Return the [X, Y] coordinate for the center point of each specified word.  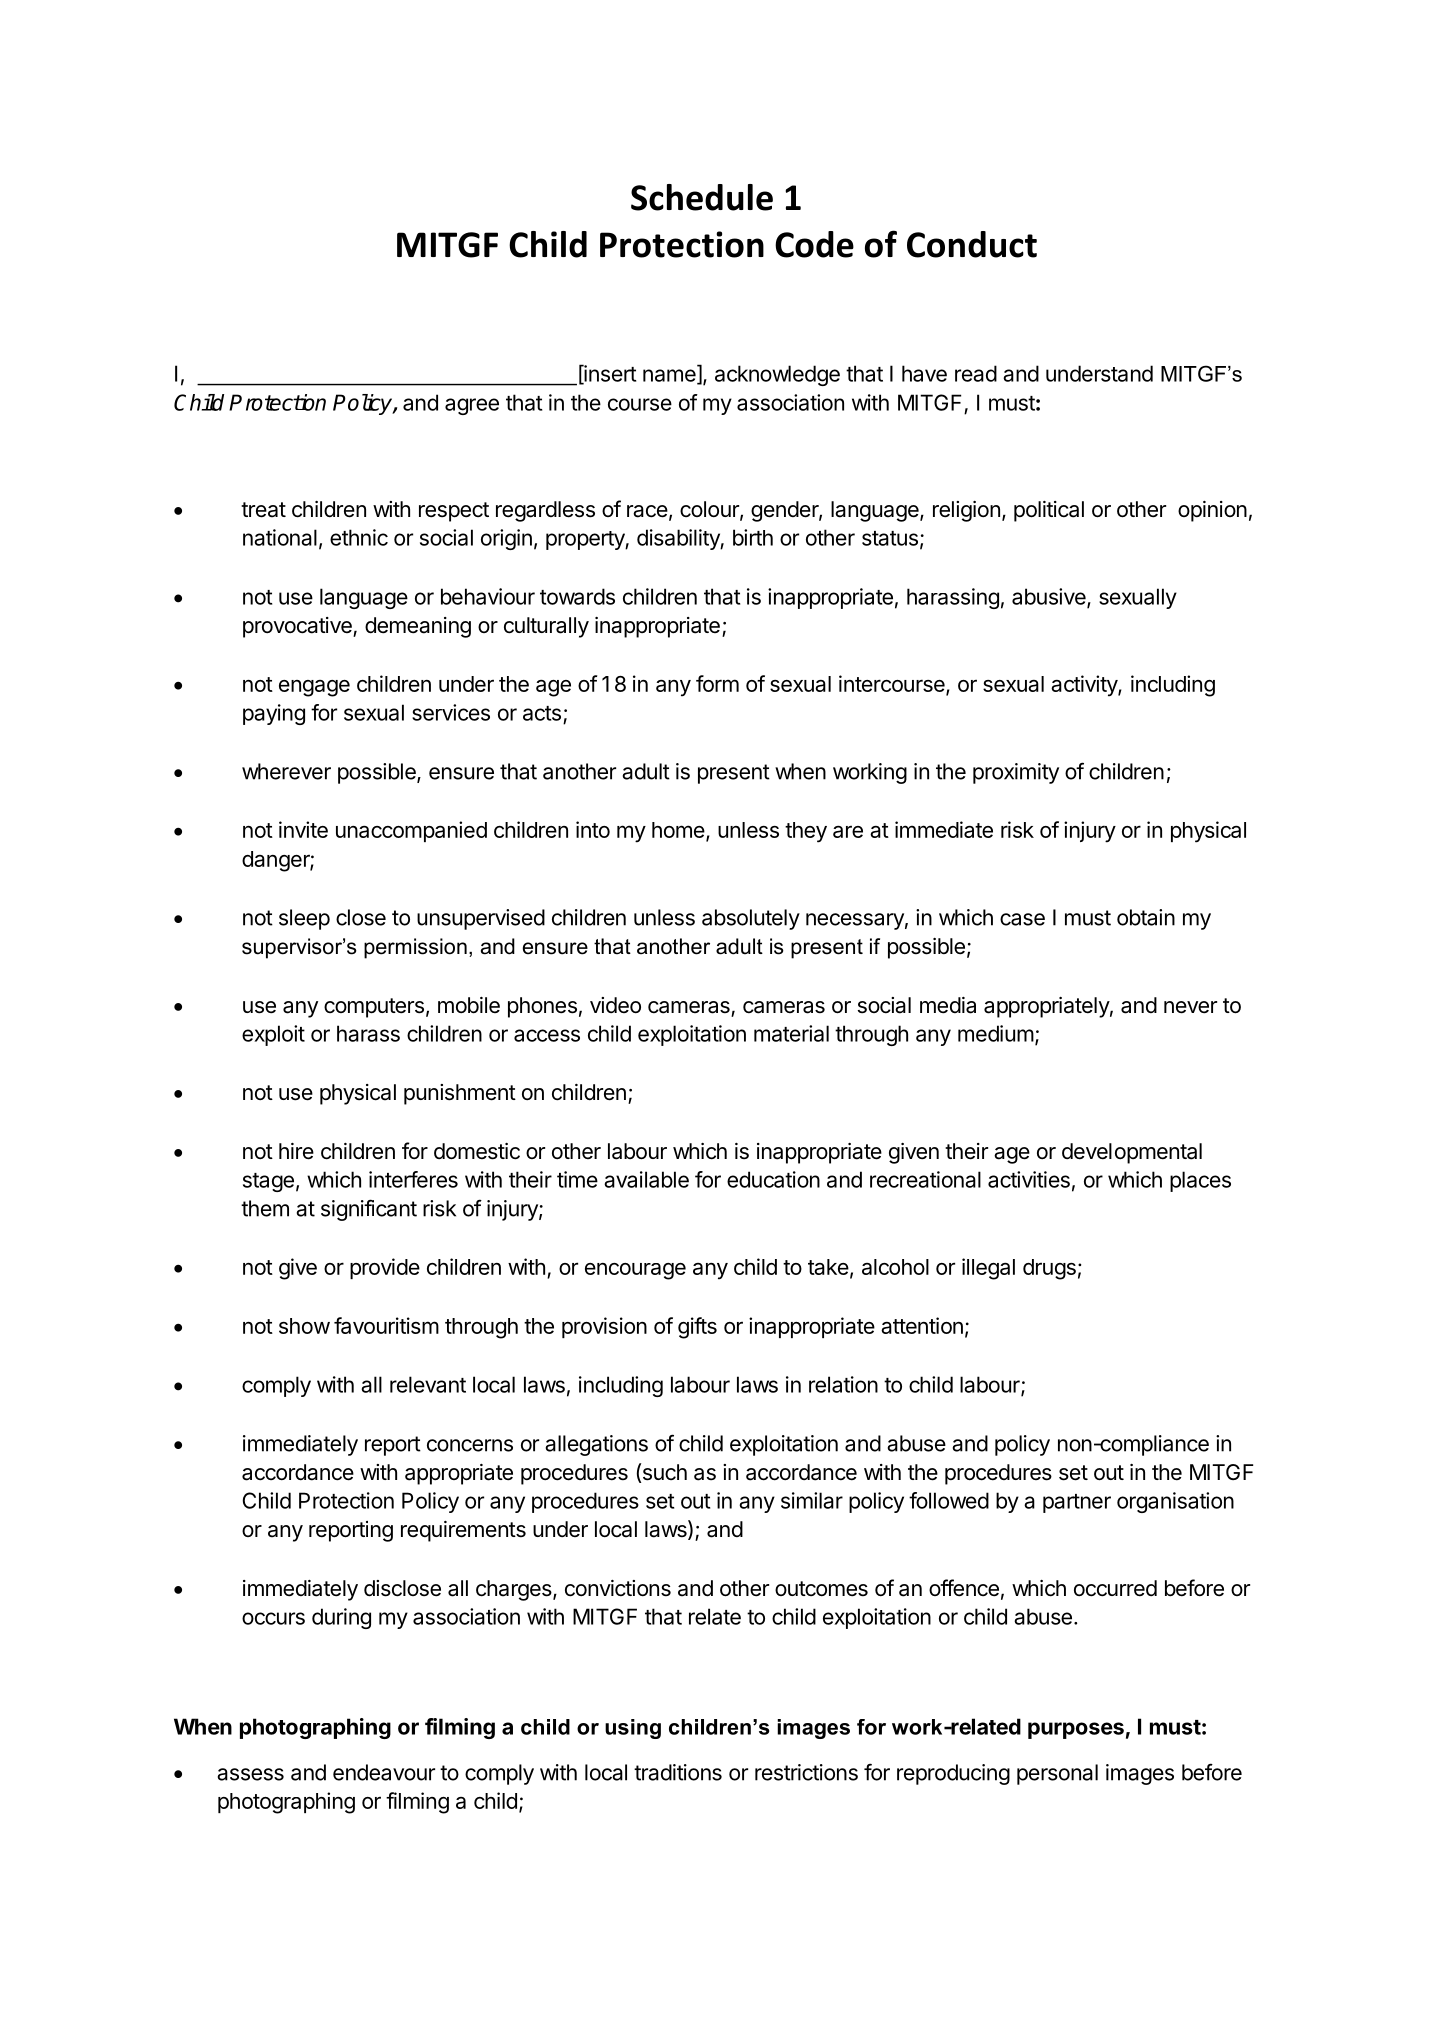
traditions [678, 1772]
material [791, 1033]
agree [472, 406]
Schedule [702, 197]
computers [374, 1008]
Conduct [972, 244]
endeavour [384, 1772]
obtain [1146, 917]
